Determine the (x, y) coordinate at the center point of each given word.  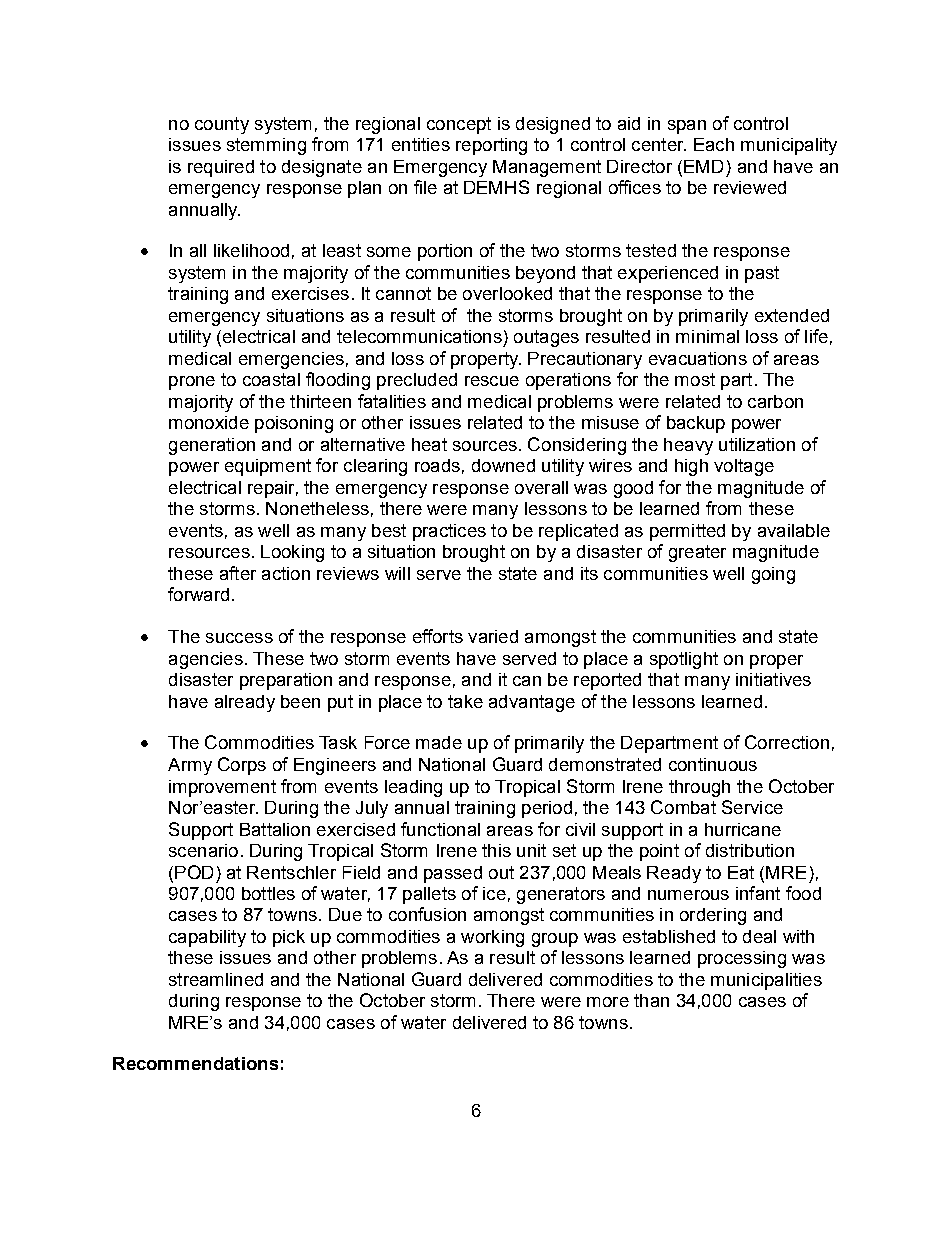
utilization (757, 444)
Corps (242, 766)
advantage (532, 703)
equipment (268, 467)
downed (503, 465)
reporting (491, 146)
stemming (266, 146)
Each (714, 144)
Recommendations (195, 1063)
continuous (713, 764)
